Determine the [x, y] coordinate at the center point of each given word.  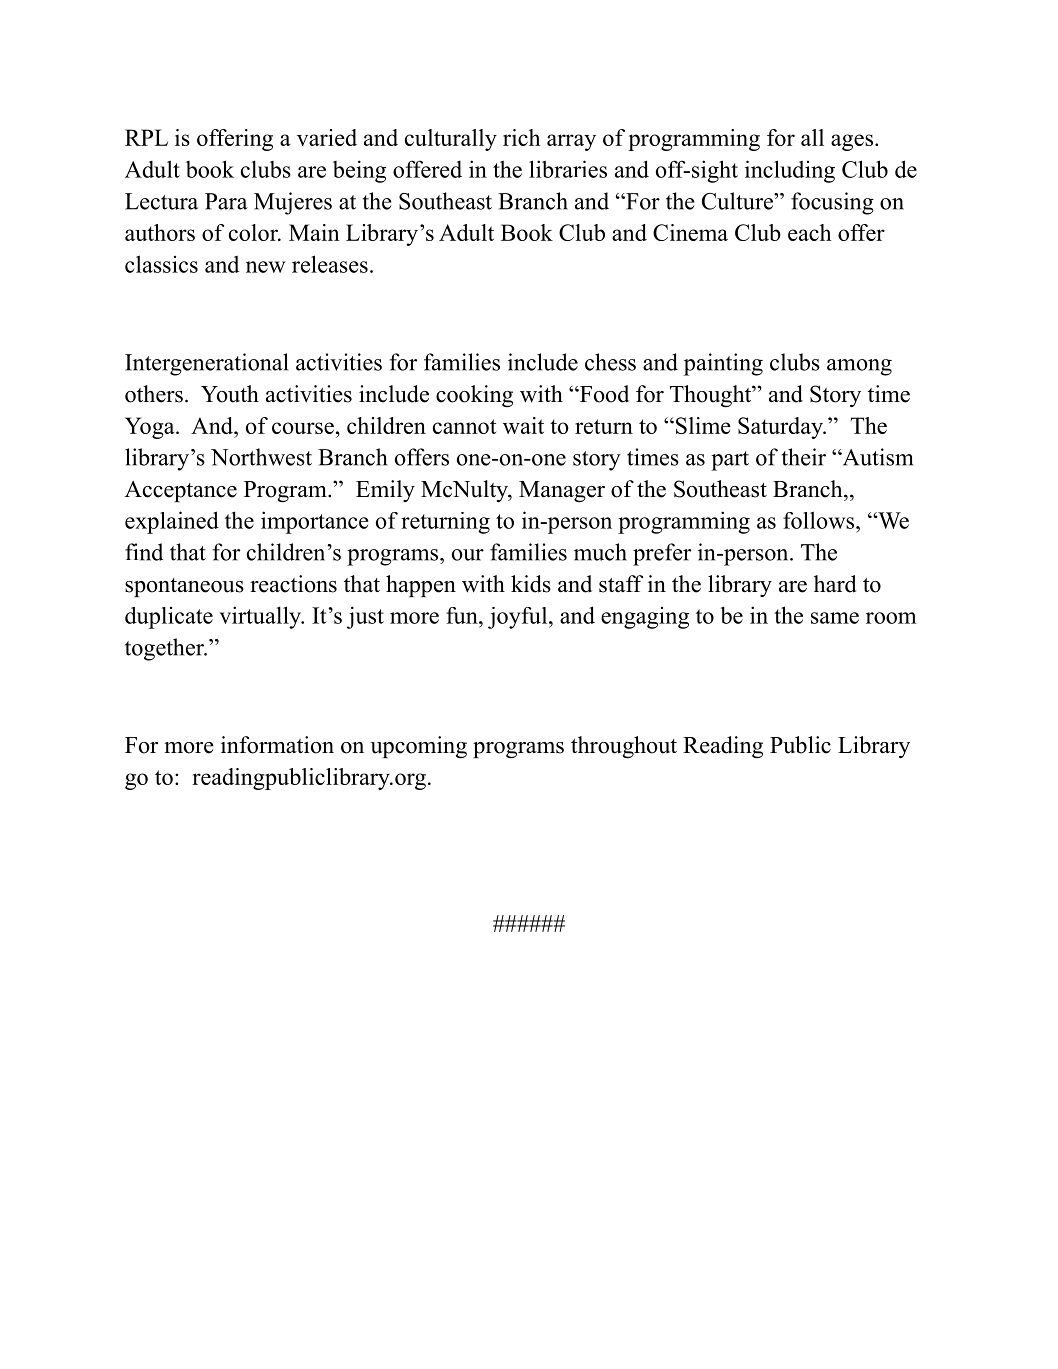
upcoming [418, 747]
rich [522, 137]
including [790, 171]
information [277, 745]
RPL [146, 137]
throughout [624, 747]
